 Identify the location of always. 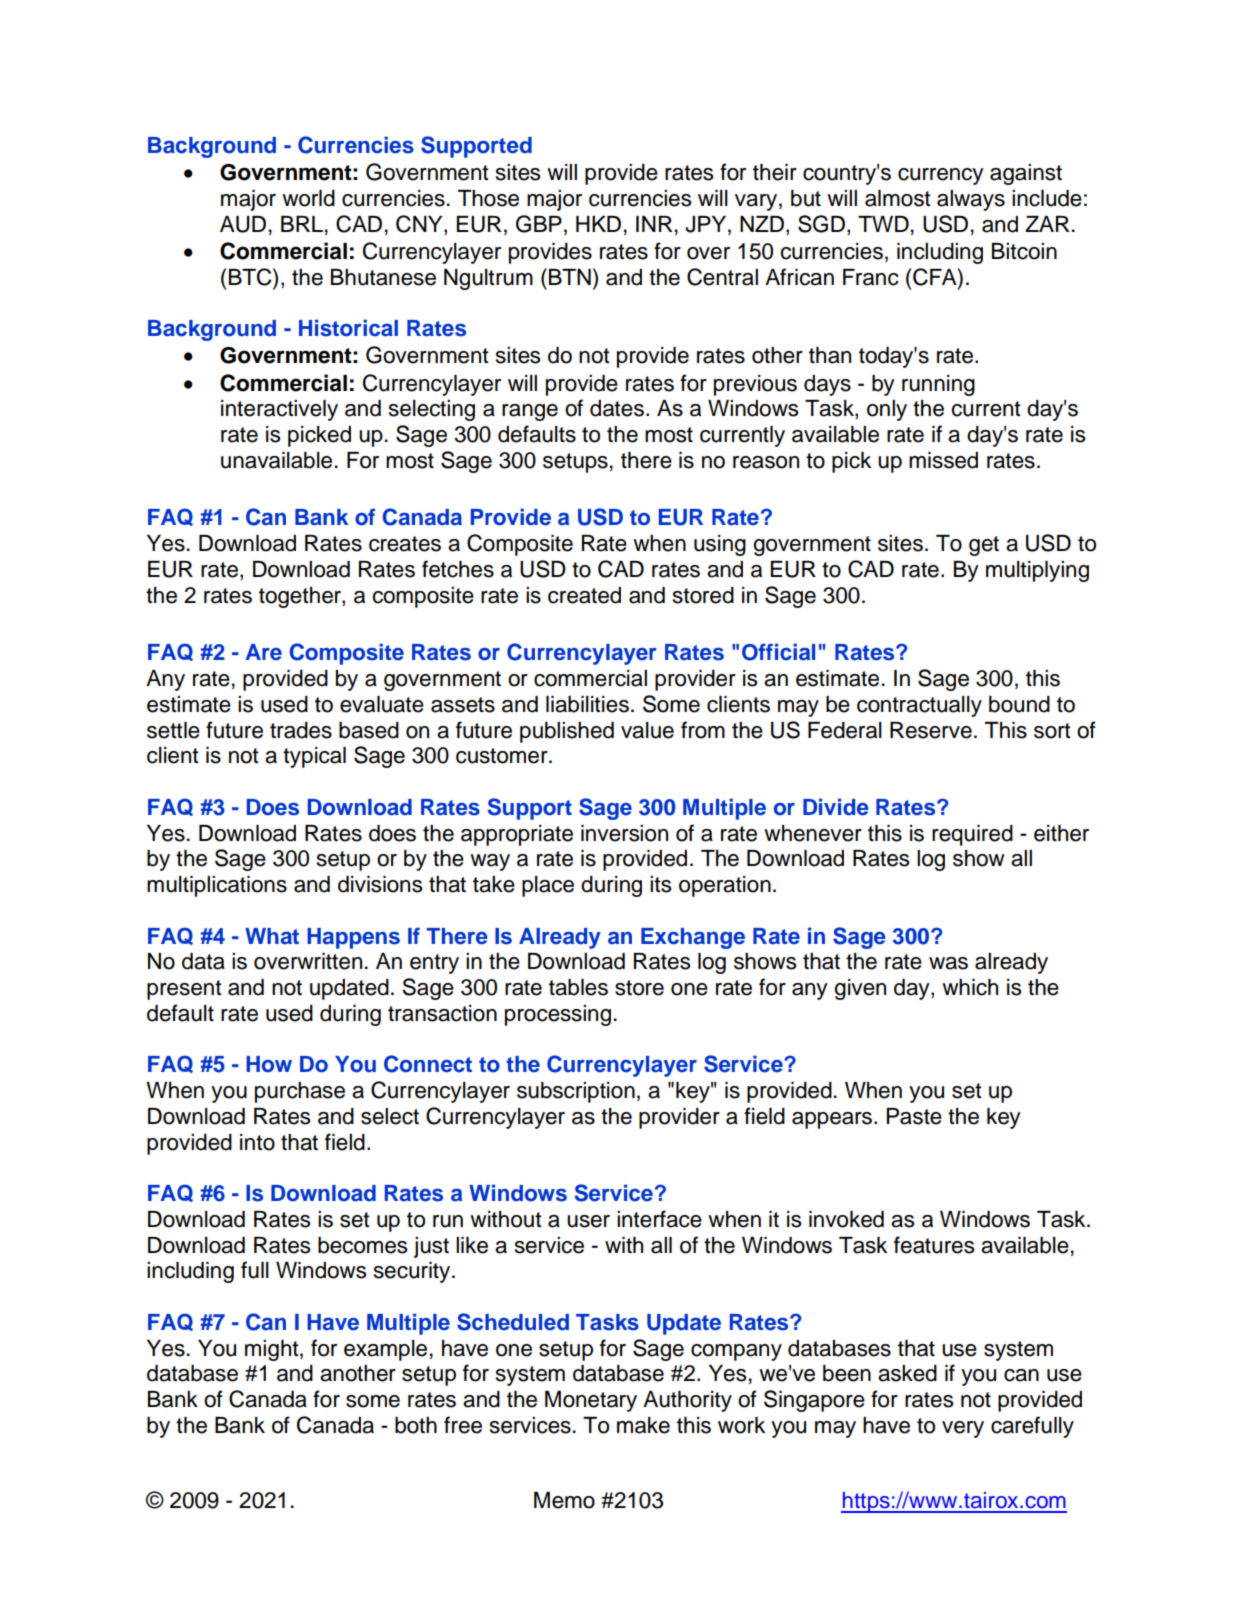
(971, 200).
